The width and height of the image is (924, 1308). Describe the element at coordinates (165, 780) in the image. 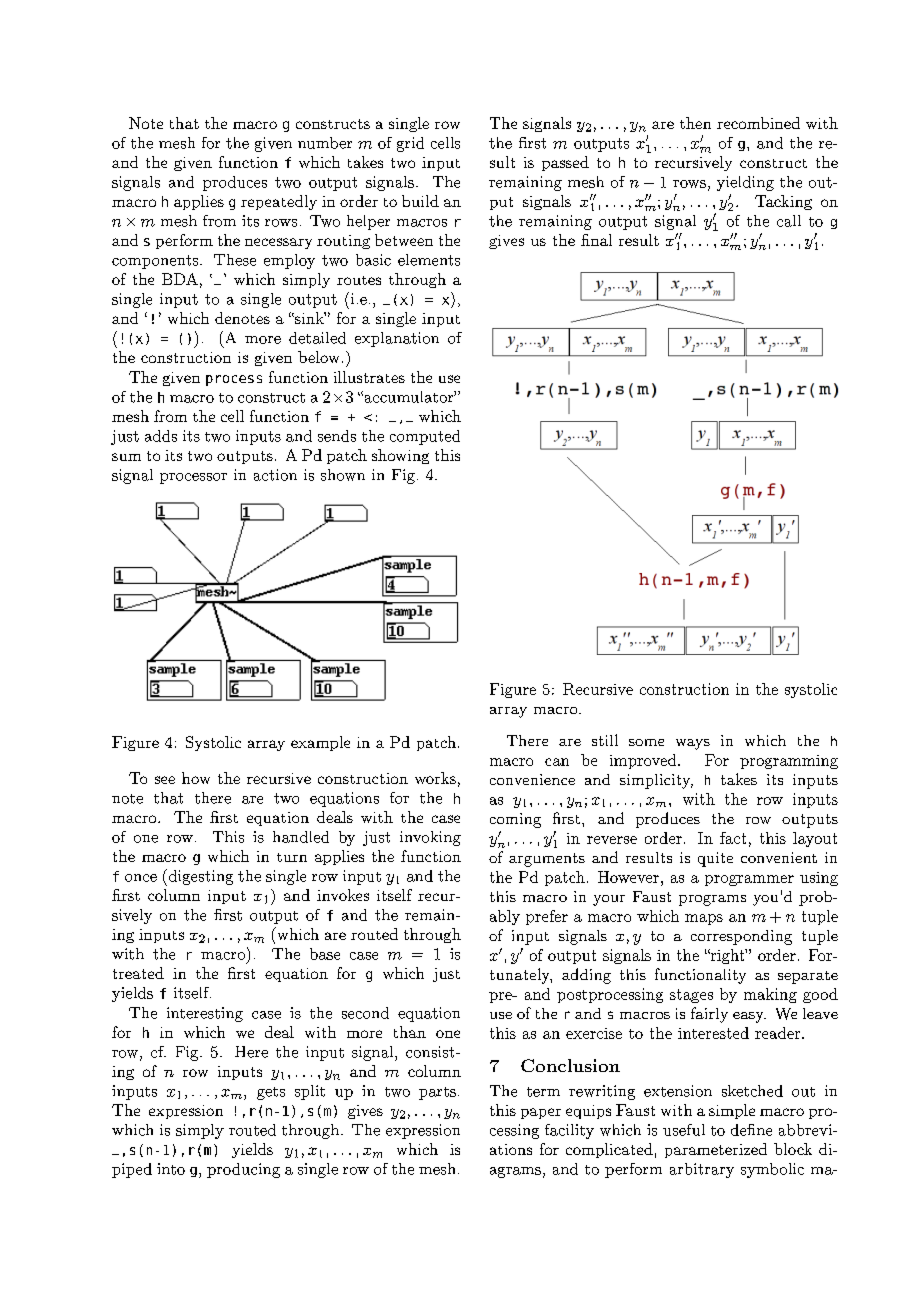

I see `see` at that location.
